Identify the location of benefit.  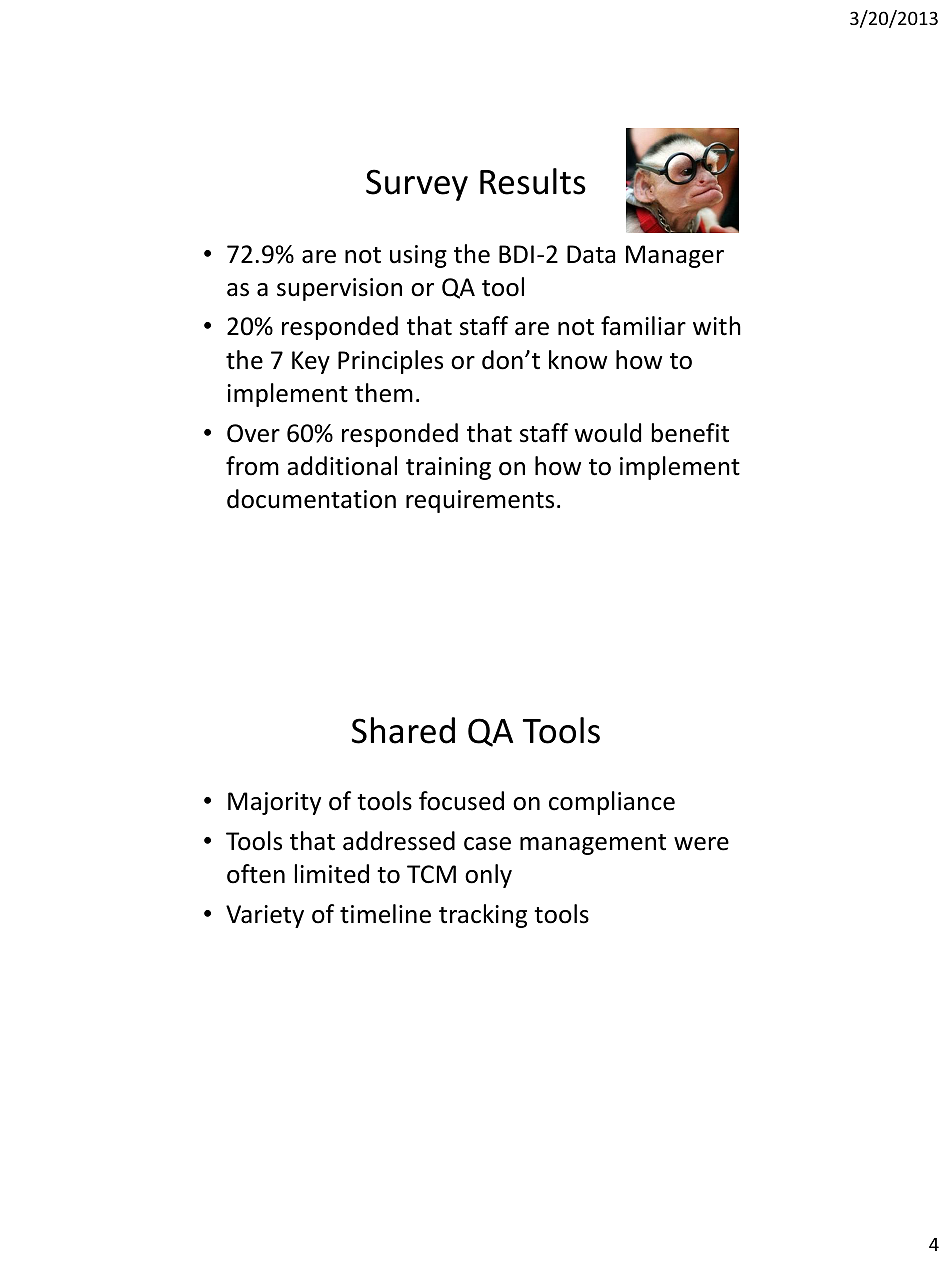
(690, 433).
